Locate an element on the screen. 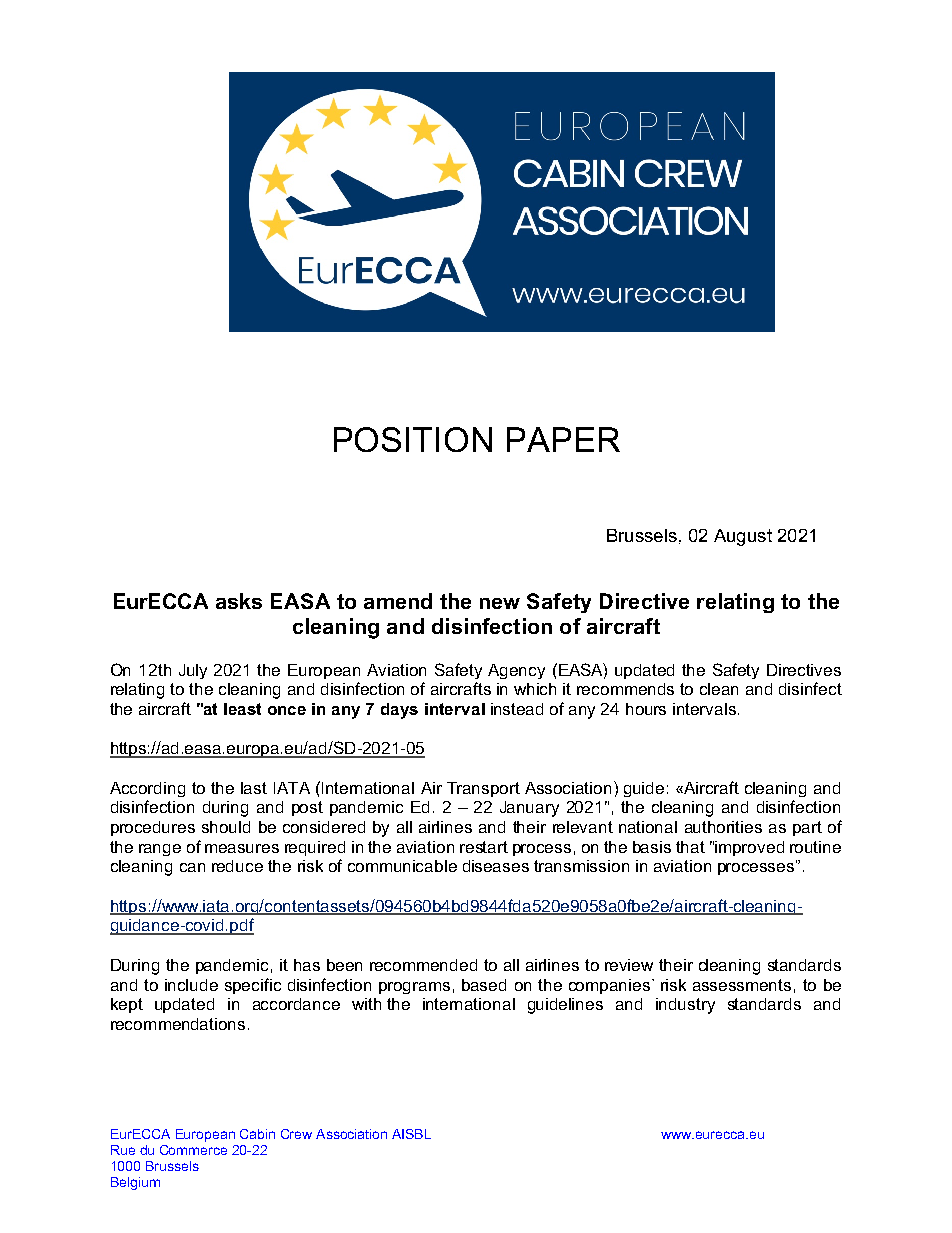 The width and height of the screenshot is (952, 1233). include is located at coordinates (191, 985).
